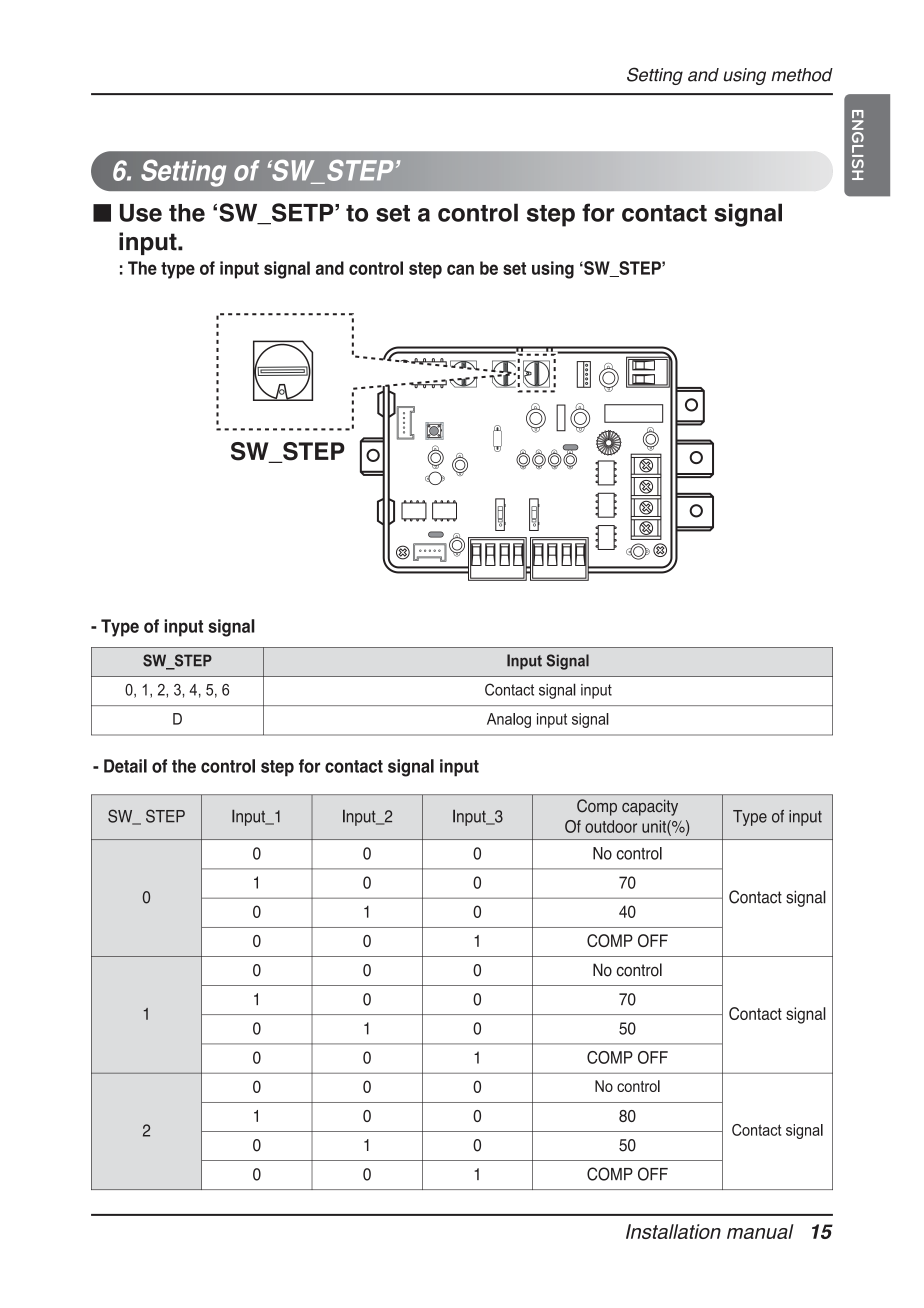 The height and width of the screenshot is (1308, 924). I want to click on manual, so click(760, 1231).
